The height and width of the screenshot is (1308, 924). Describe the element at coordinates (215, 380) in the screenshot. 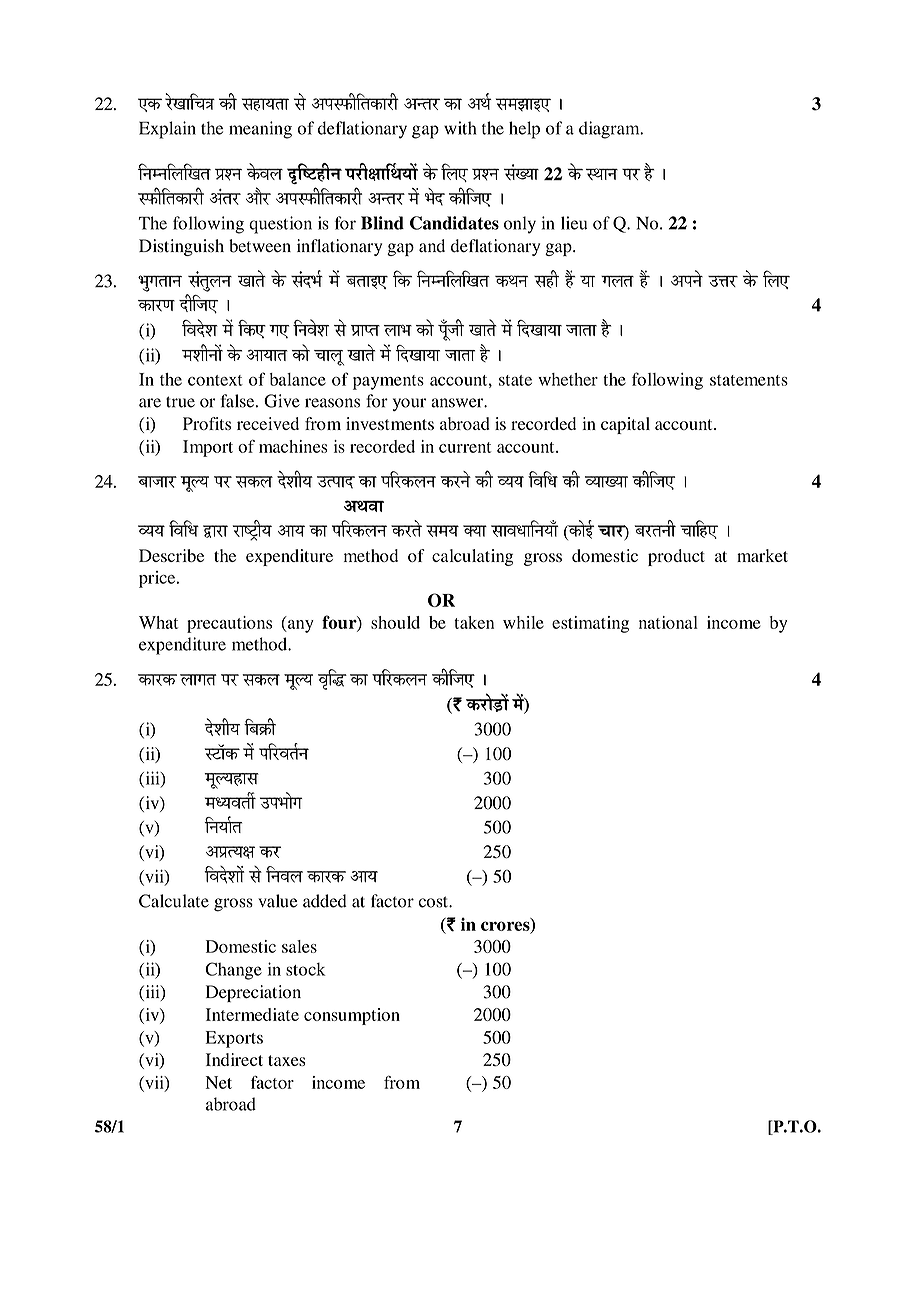

I see `context` at that location.
